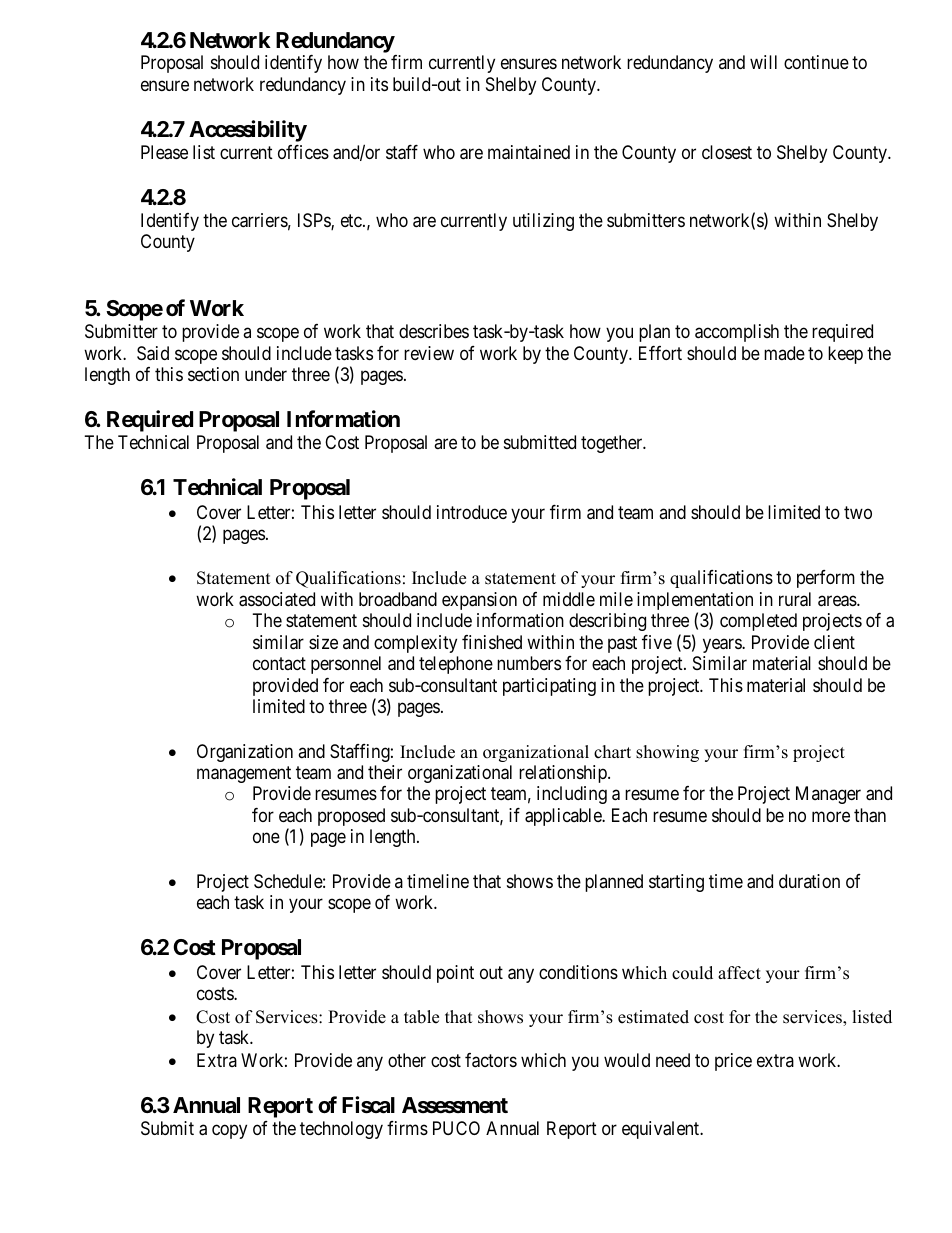  What do you see at coordinates (549, 687) in the screenshot?
I see `participating` at bounding box center [549, 687].
